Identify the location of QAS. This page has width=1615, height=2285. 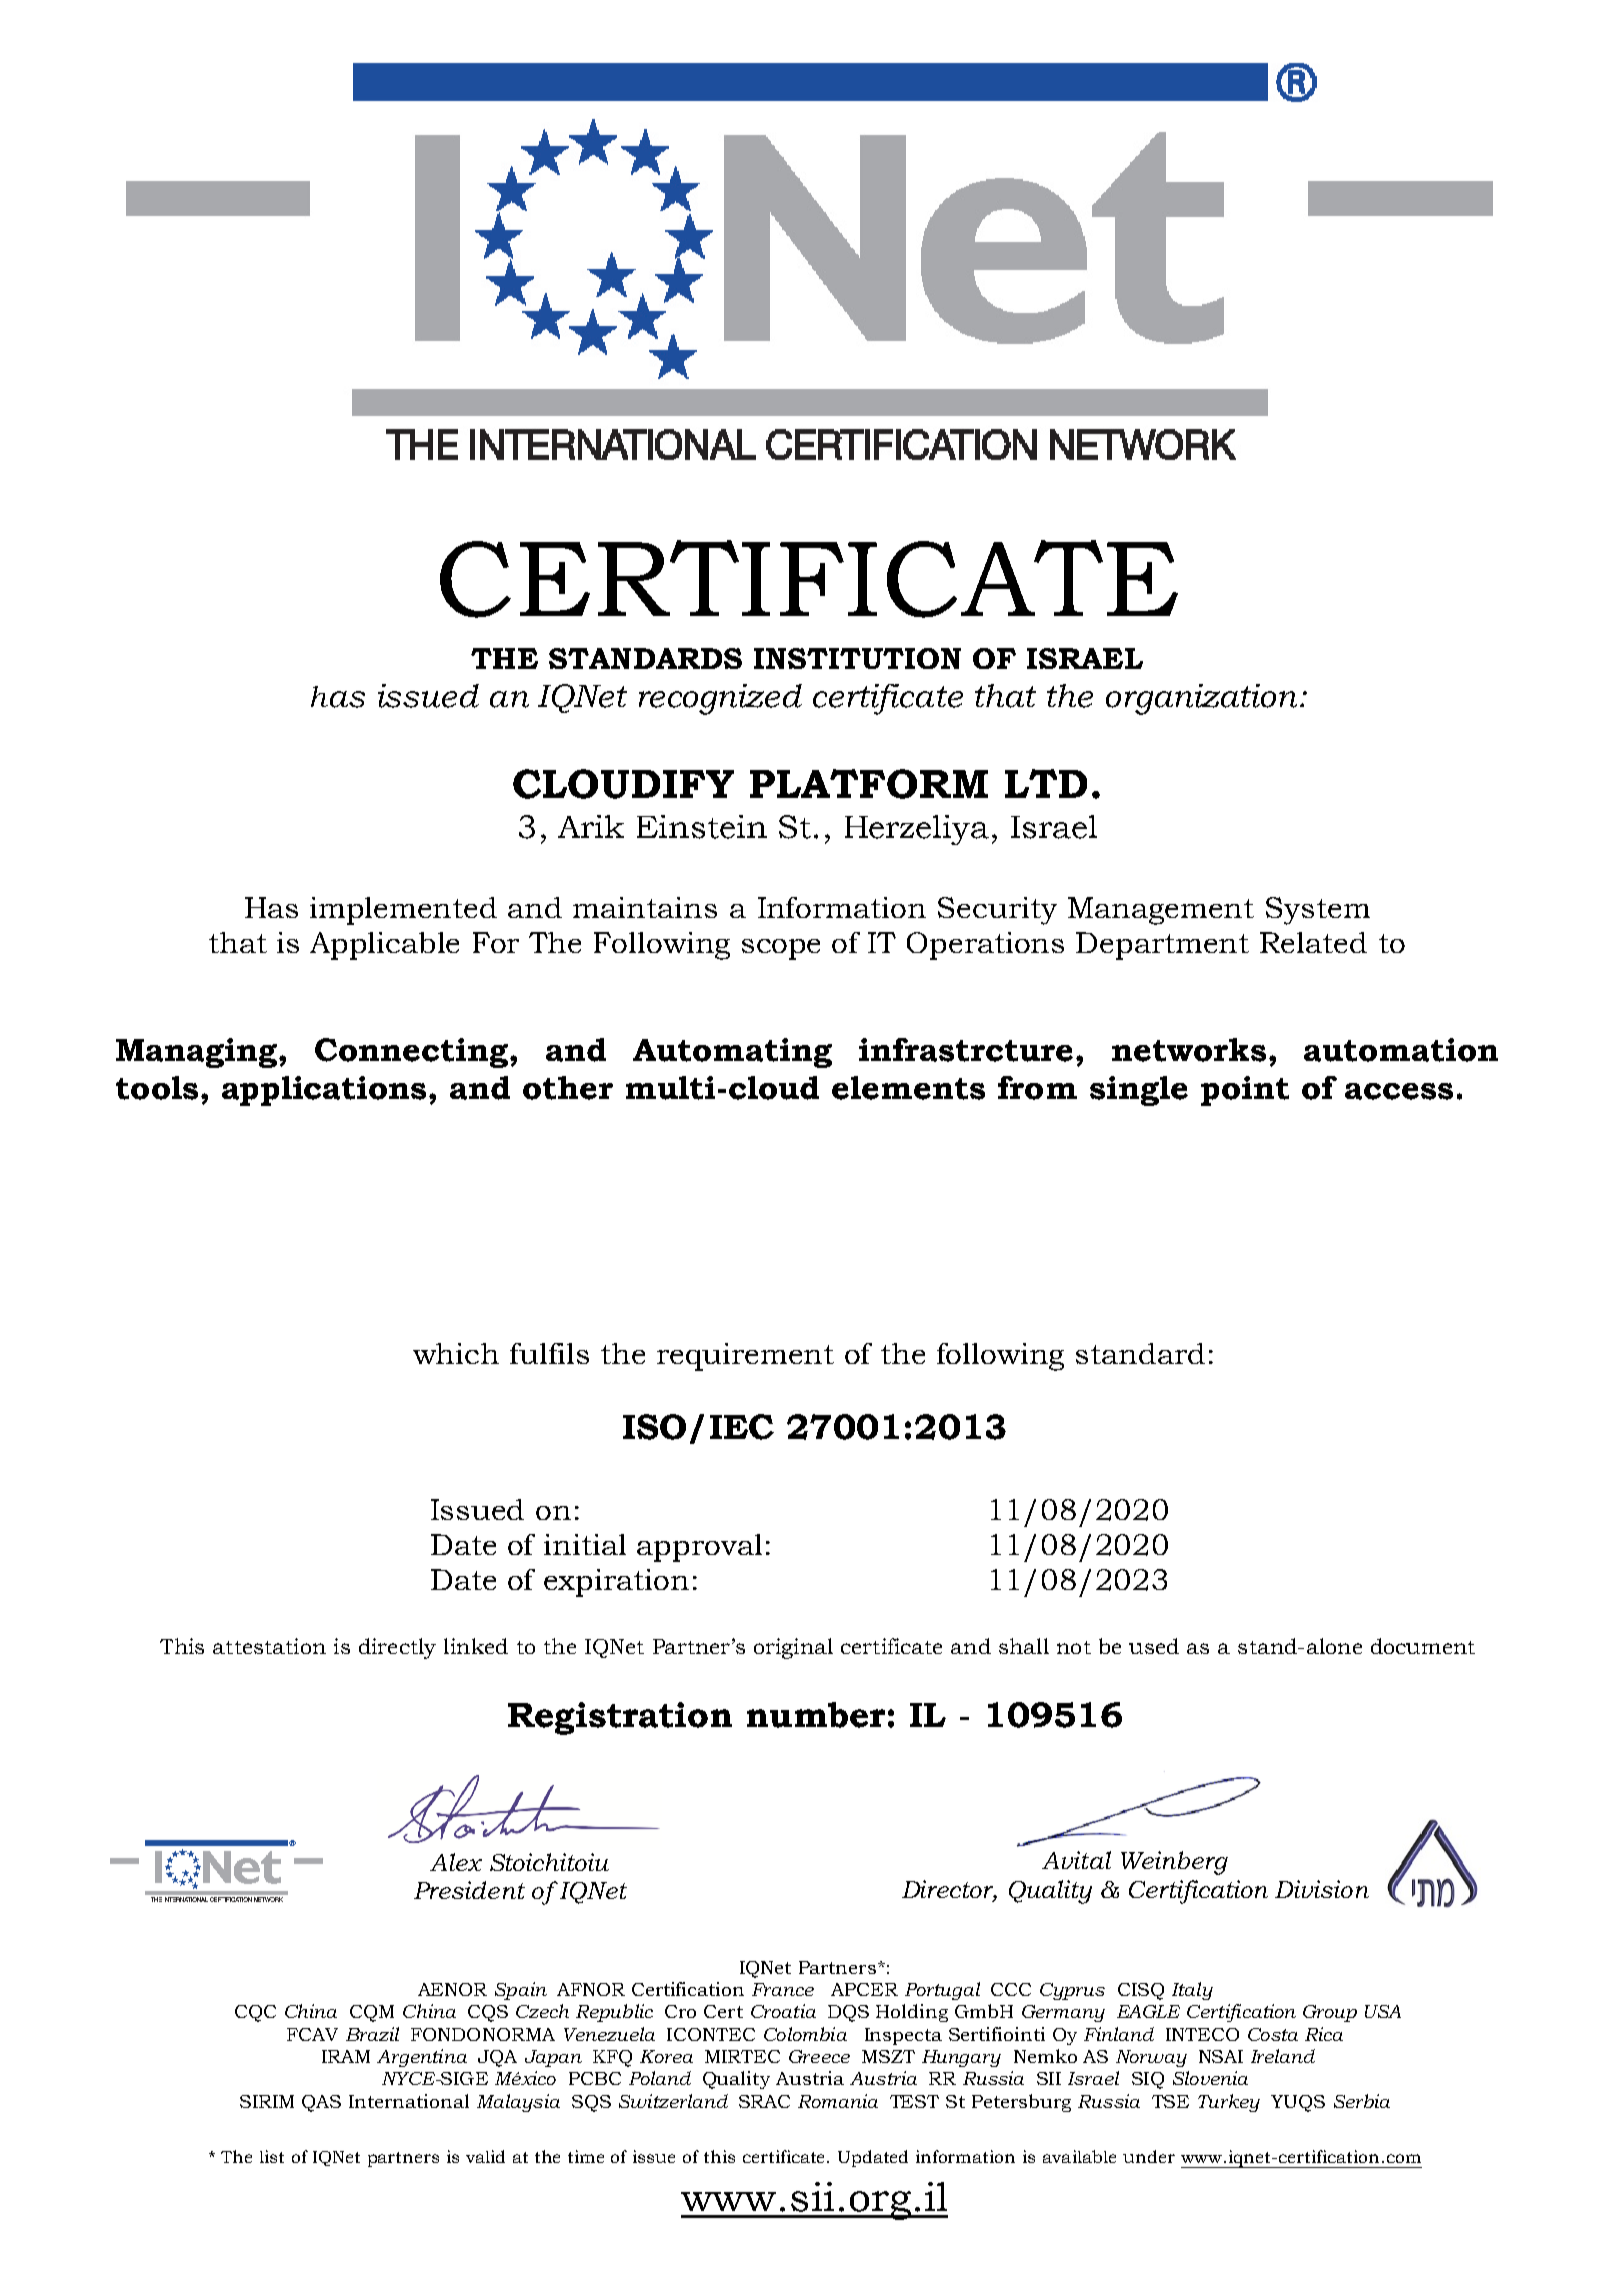
(321, 2103).
